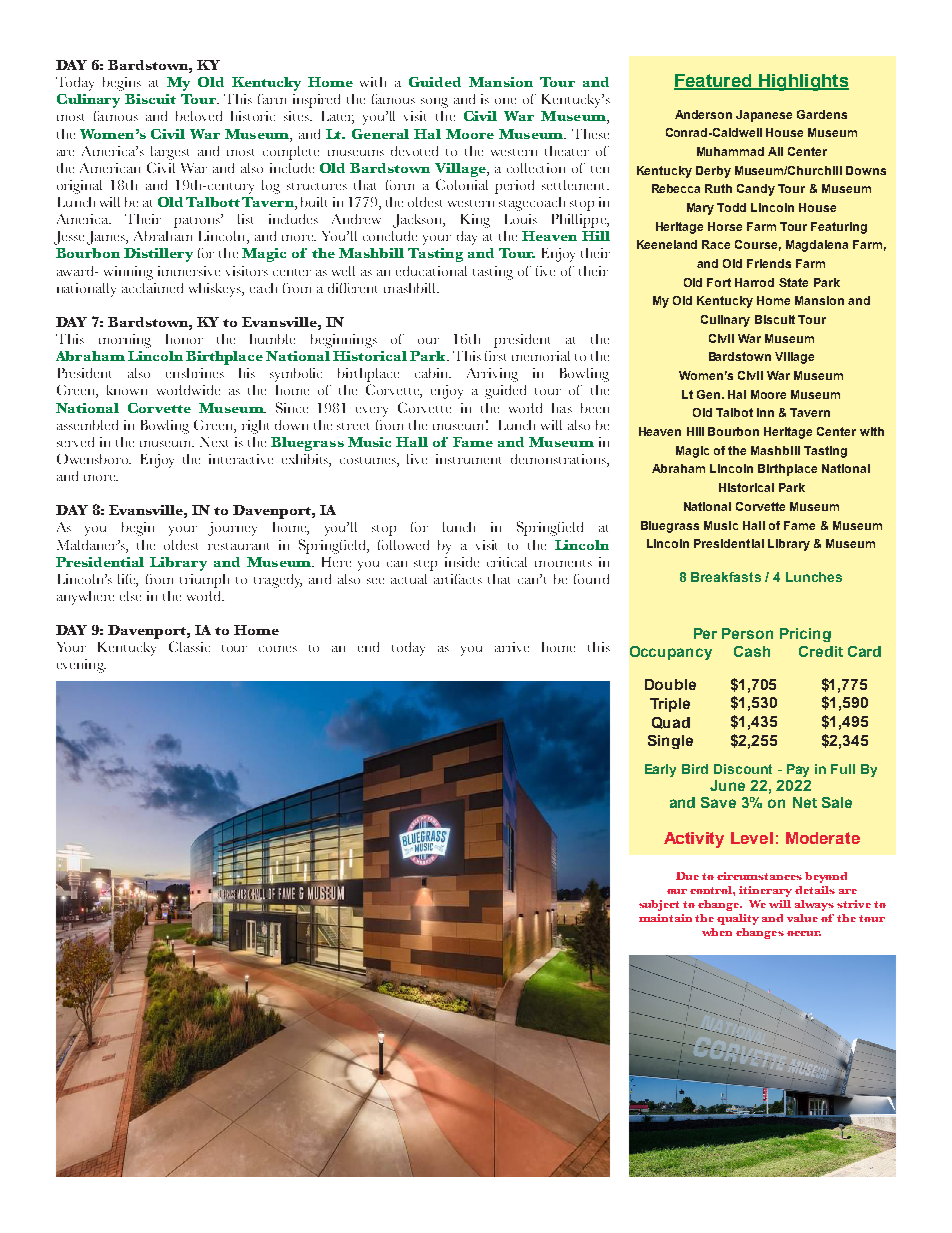 The width and height of the screenshot is (952, 1233). I want to click on Japanese, so click(764, 116).
